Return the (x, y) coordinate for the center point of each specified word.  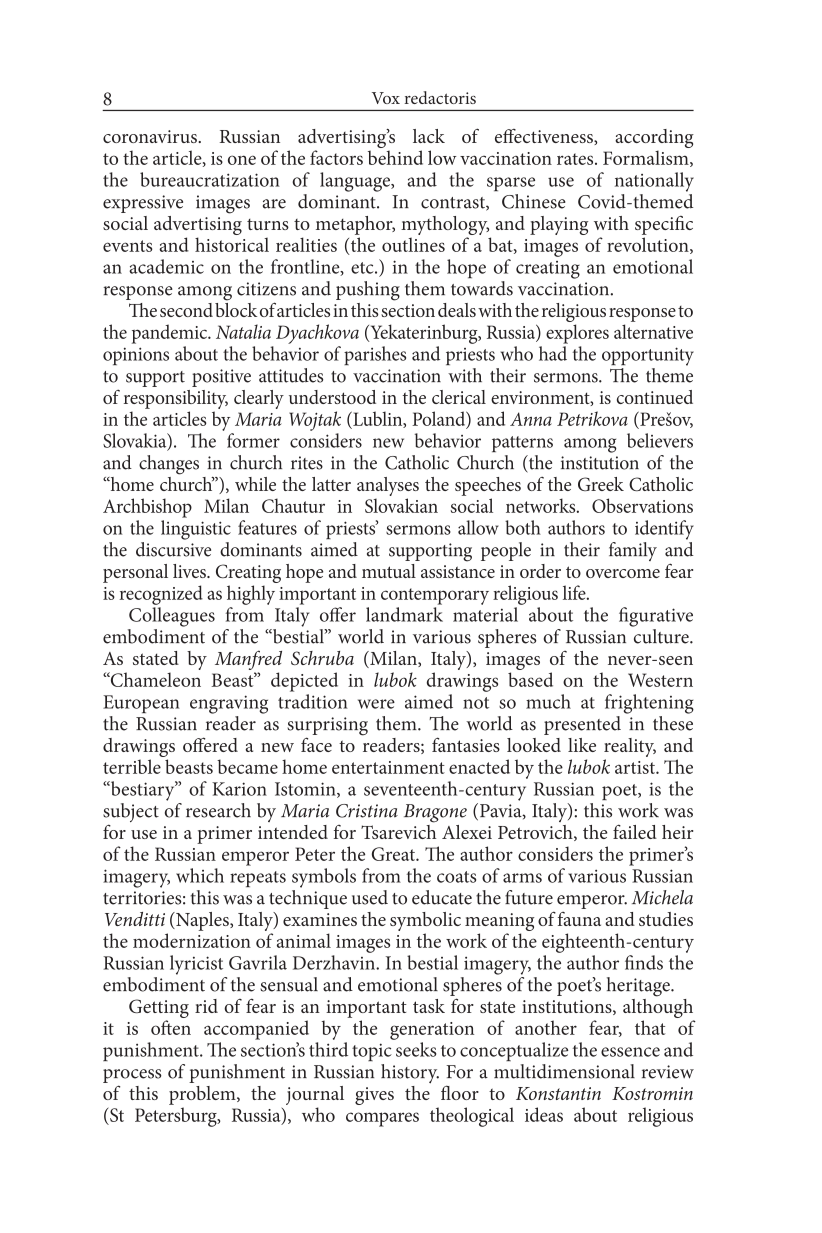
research (218, 810)
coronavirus (151, 136)
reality (630, 747)
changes (169, 465)
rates (576, 159)
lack (429, 136)
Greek (601, 484)
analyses (388, 486)
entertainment (388, 767)
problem (203, 1095)
